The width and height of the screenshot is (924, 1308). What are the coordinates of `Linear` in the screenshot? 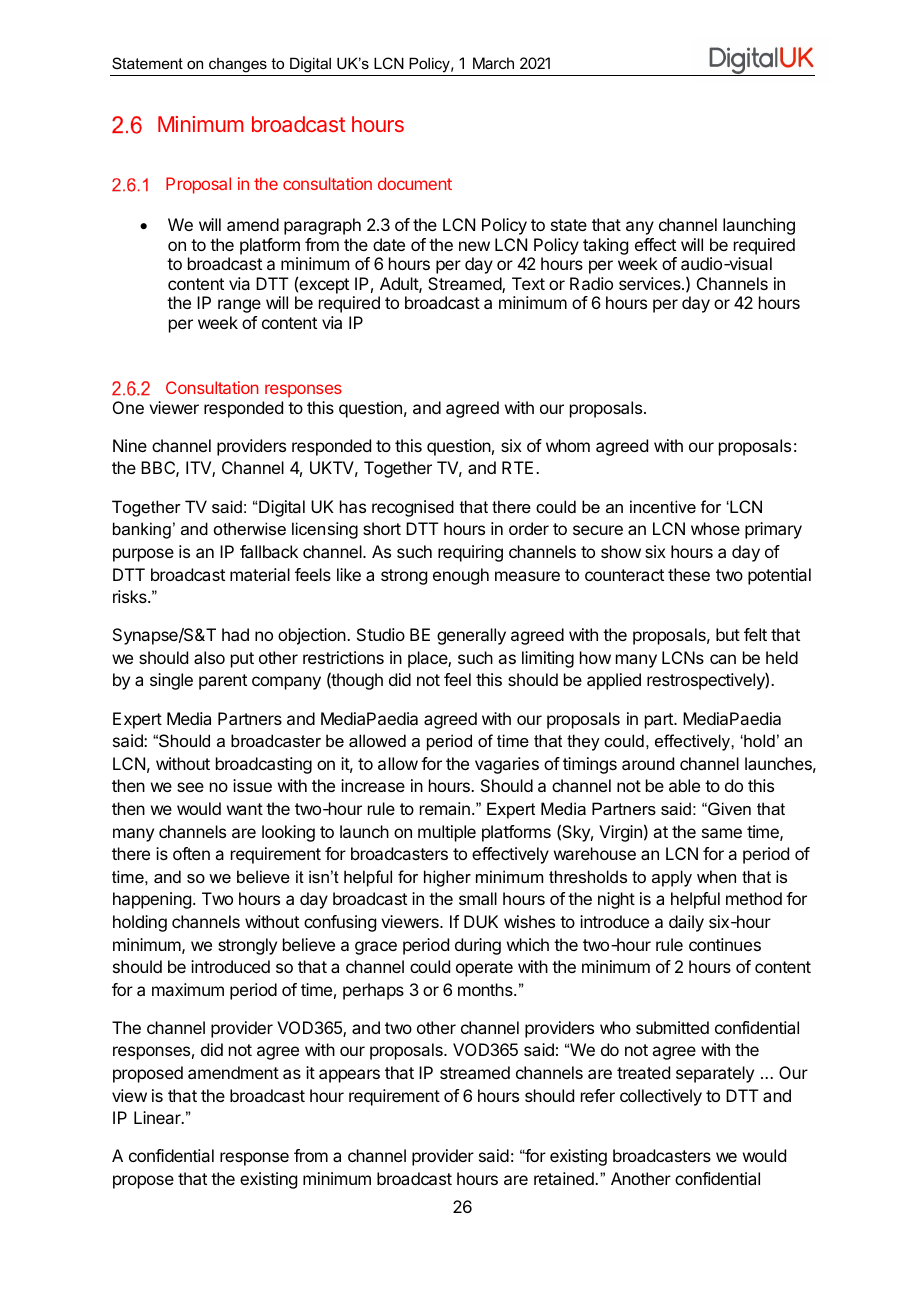 It's located at (158, 1117).
